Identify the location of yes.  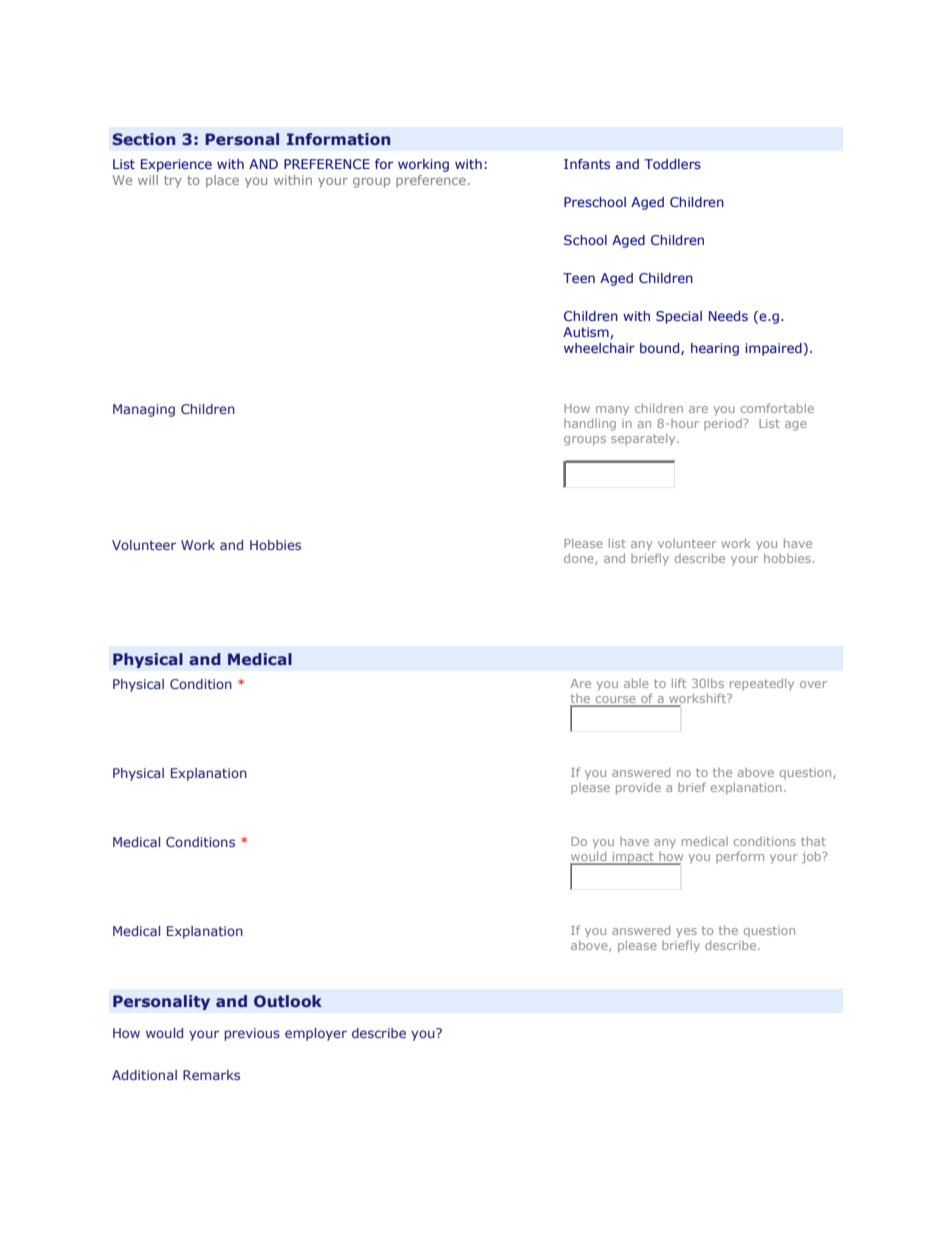
(686, 933).
